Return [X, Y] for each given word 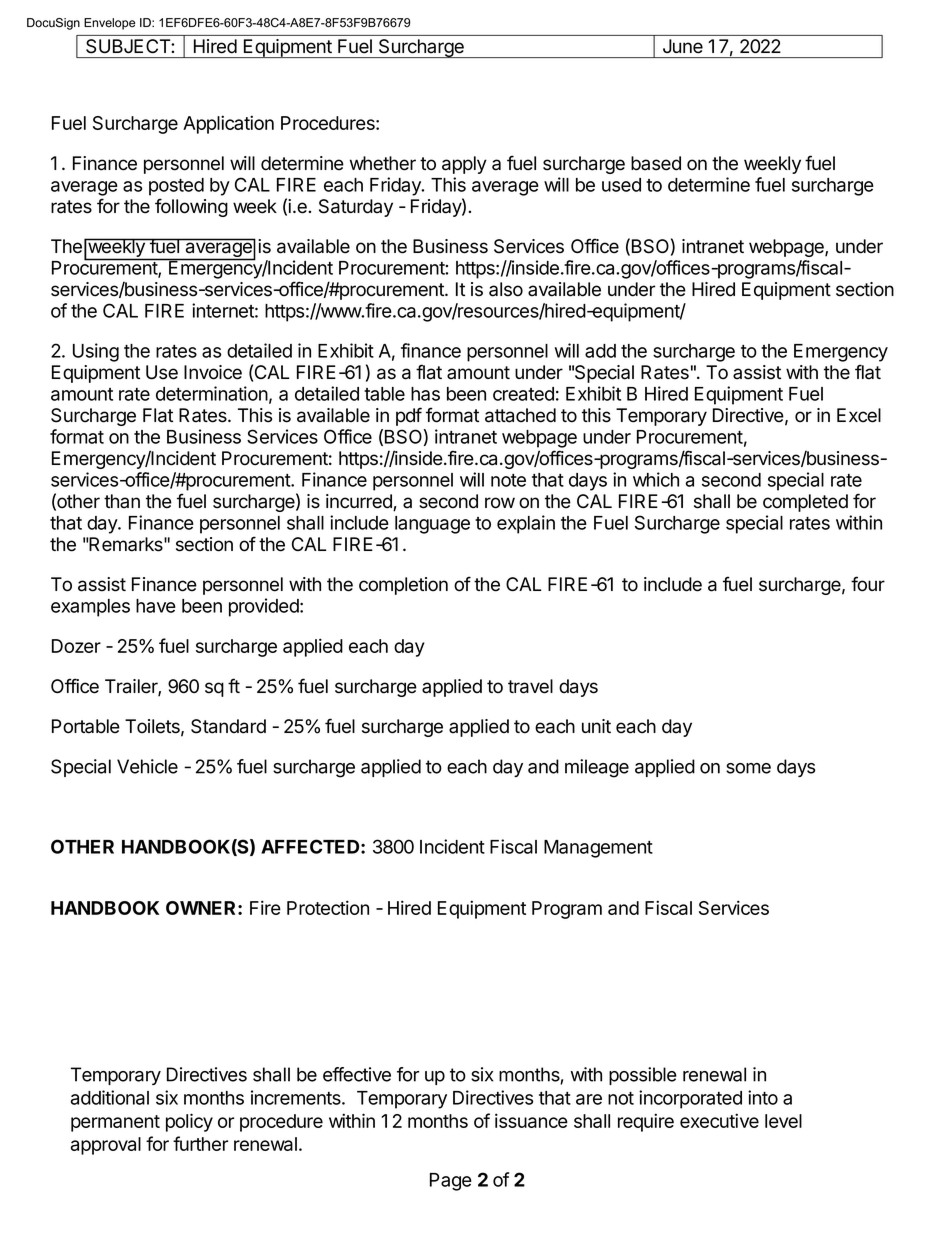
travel [530, 686]
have [156, 606]
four [868, 584]
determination [212, 393]
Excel [859, 415]
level [783, 1121]
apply [464, 165]
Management [598, 849]
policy [189, 1122]
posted [176, 187]
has [425, 394]
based [656, 163]
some [748, 768]
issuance [531, 1120]
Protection [328, 907]
